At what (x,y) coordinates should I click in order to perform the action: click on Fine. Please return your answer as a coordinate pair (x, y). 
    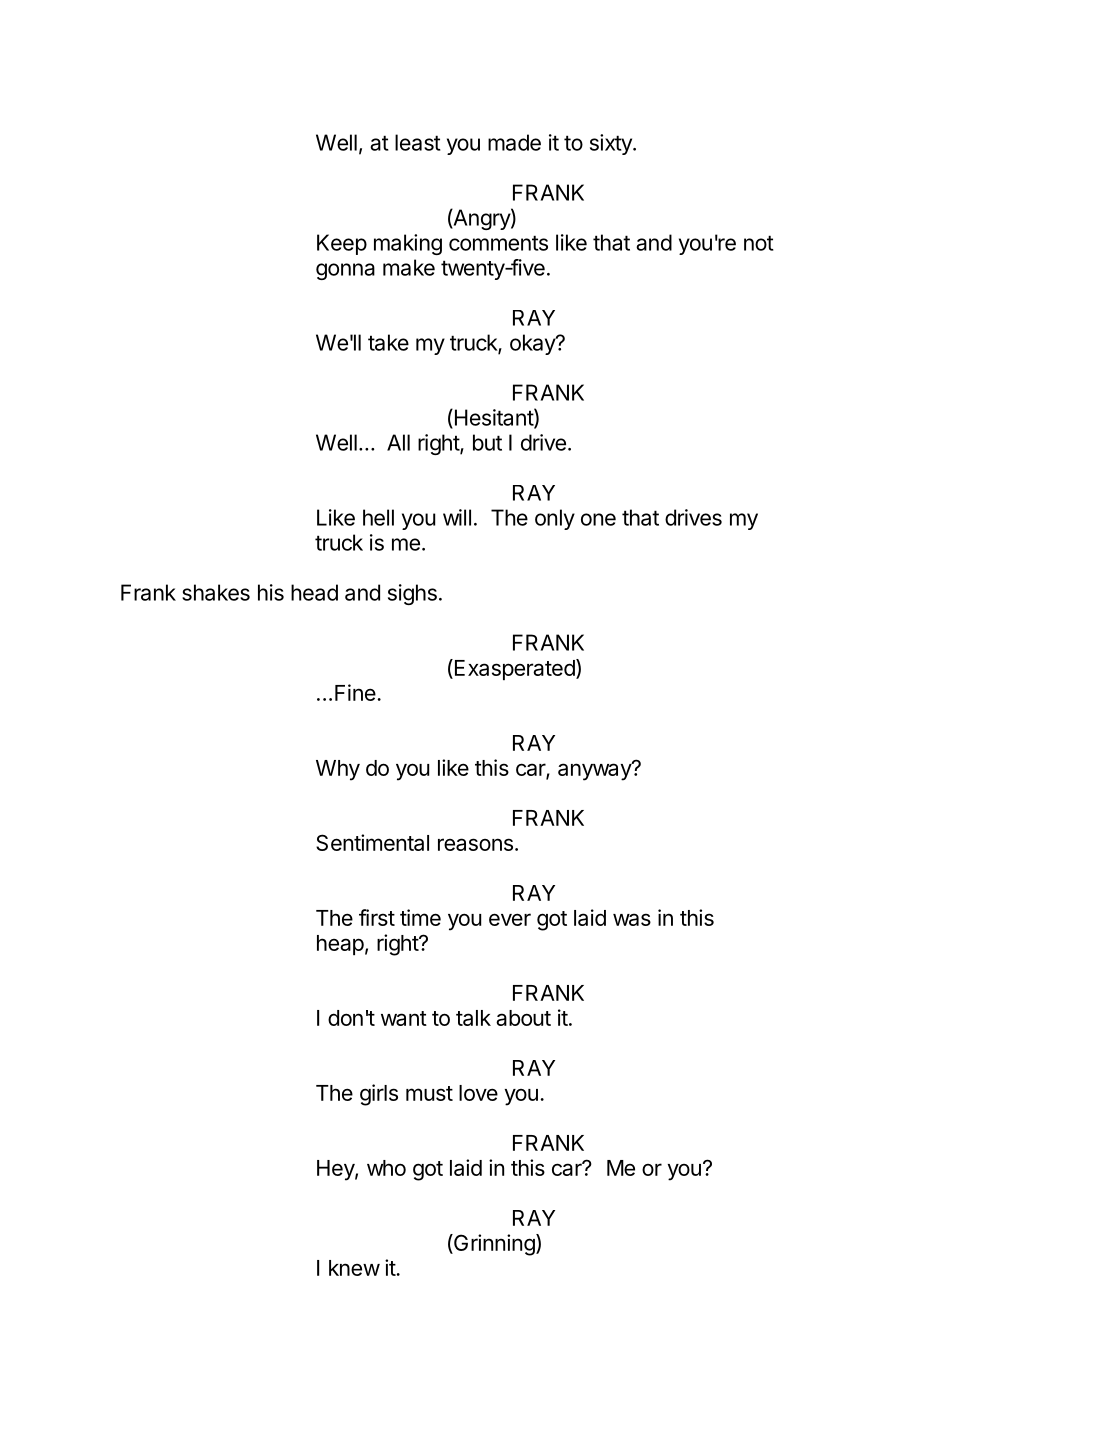
    Looking at the image, I should click on (355, 692).
